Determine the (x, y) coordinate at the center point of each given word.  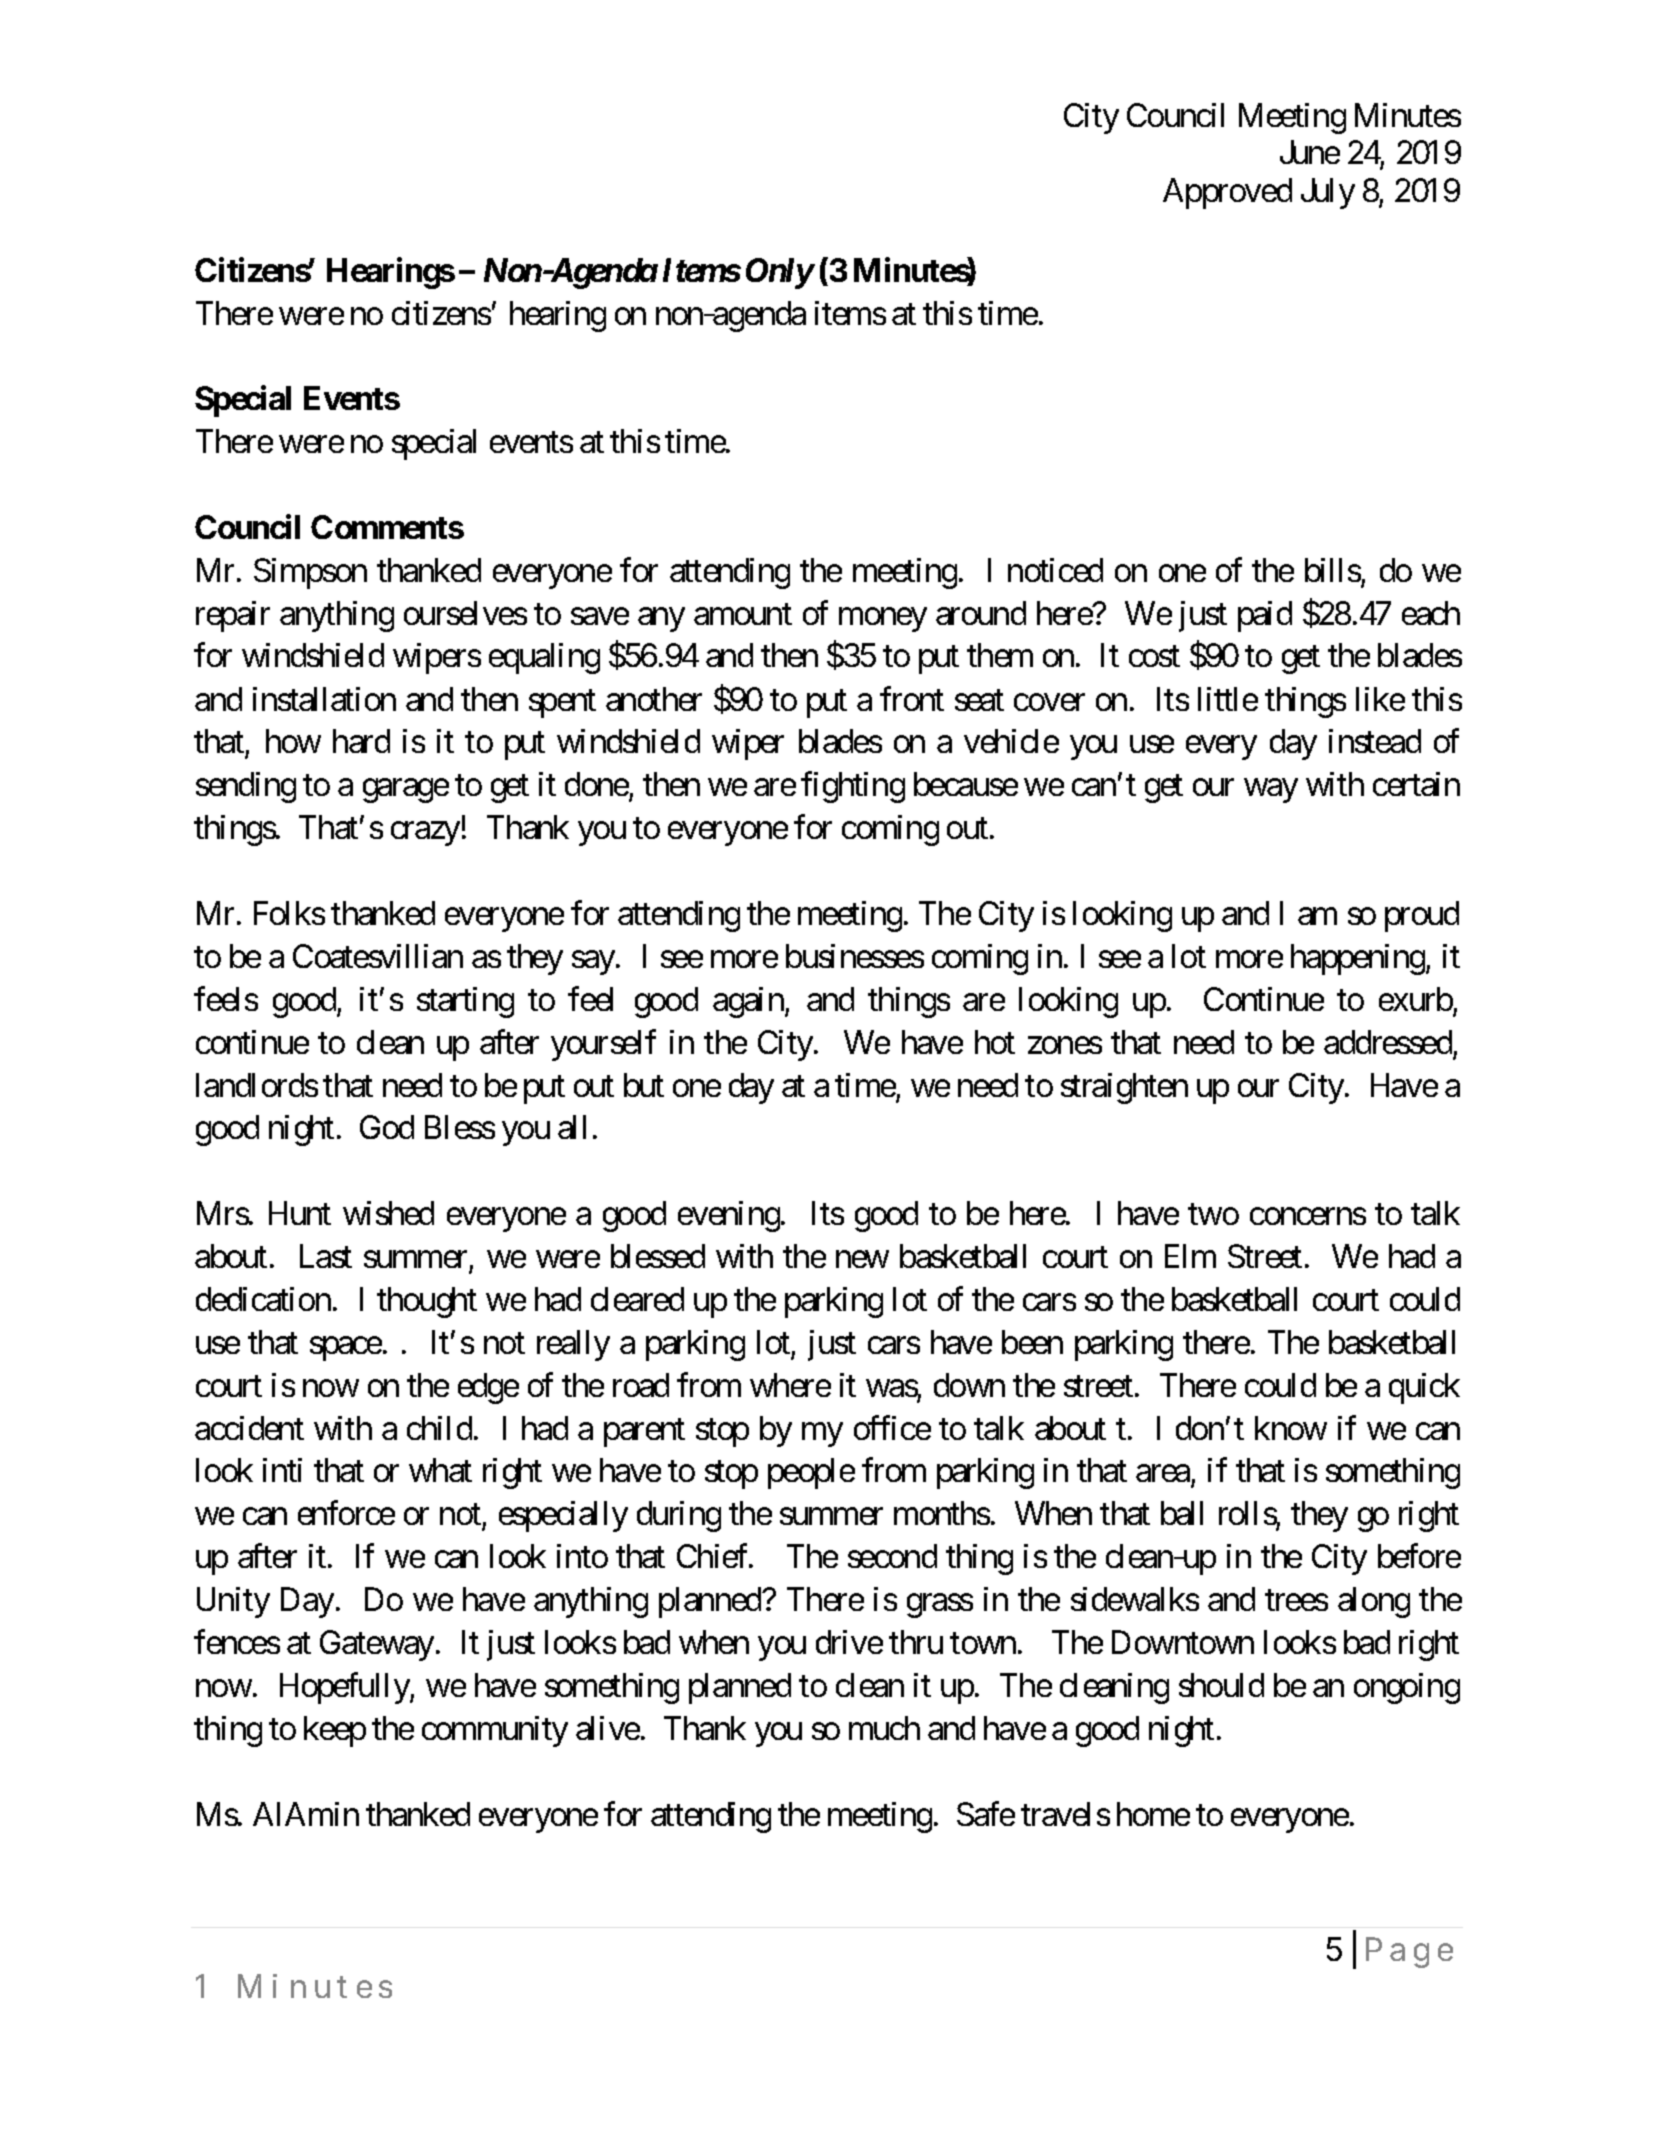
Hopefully (345, 1688)
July (1328, 193)
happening (1358, 959)
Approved (1227, 193)
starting (465, 1002)
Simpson (310, 573)
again (748, 1002)
